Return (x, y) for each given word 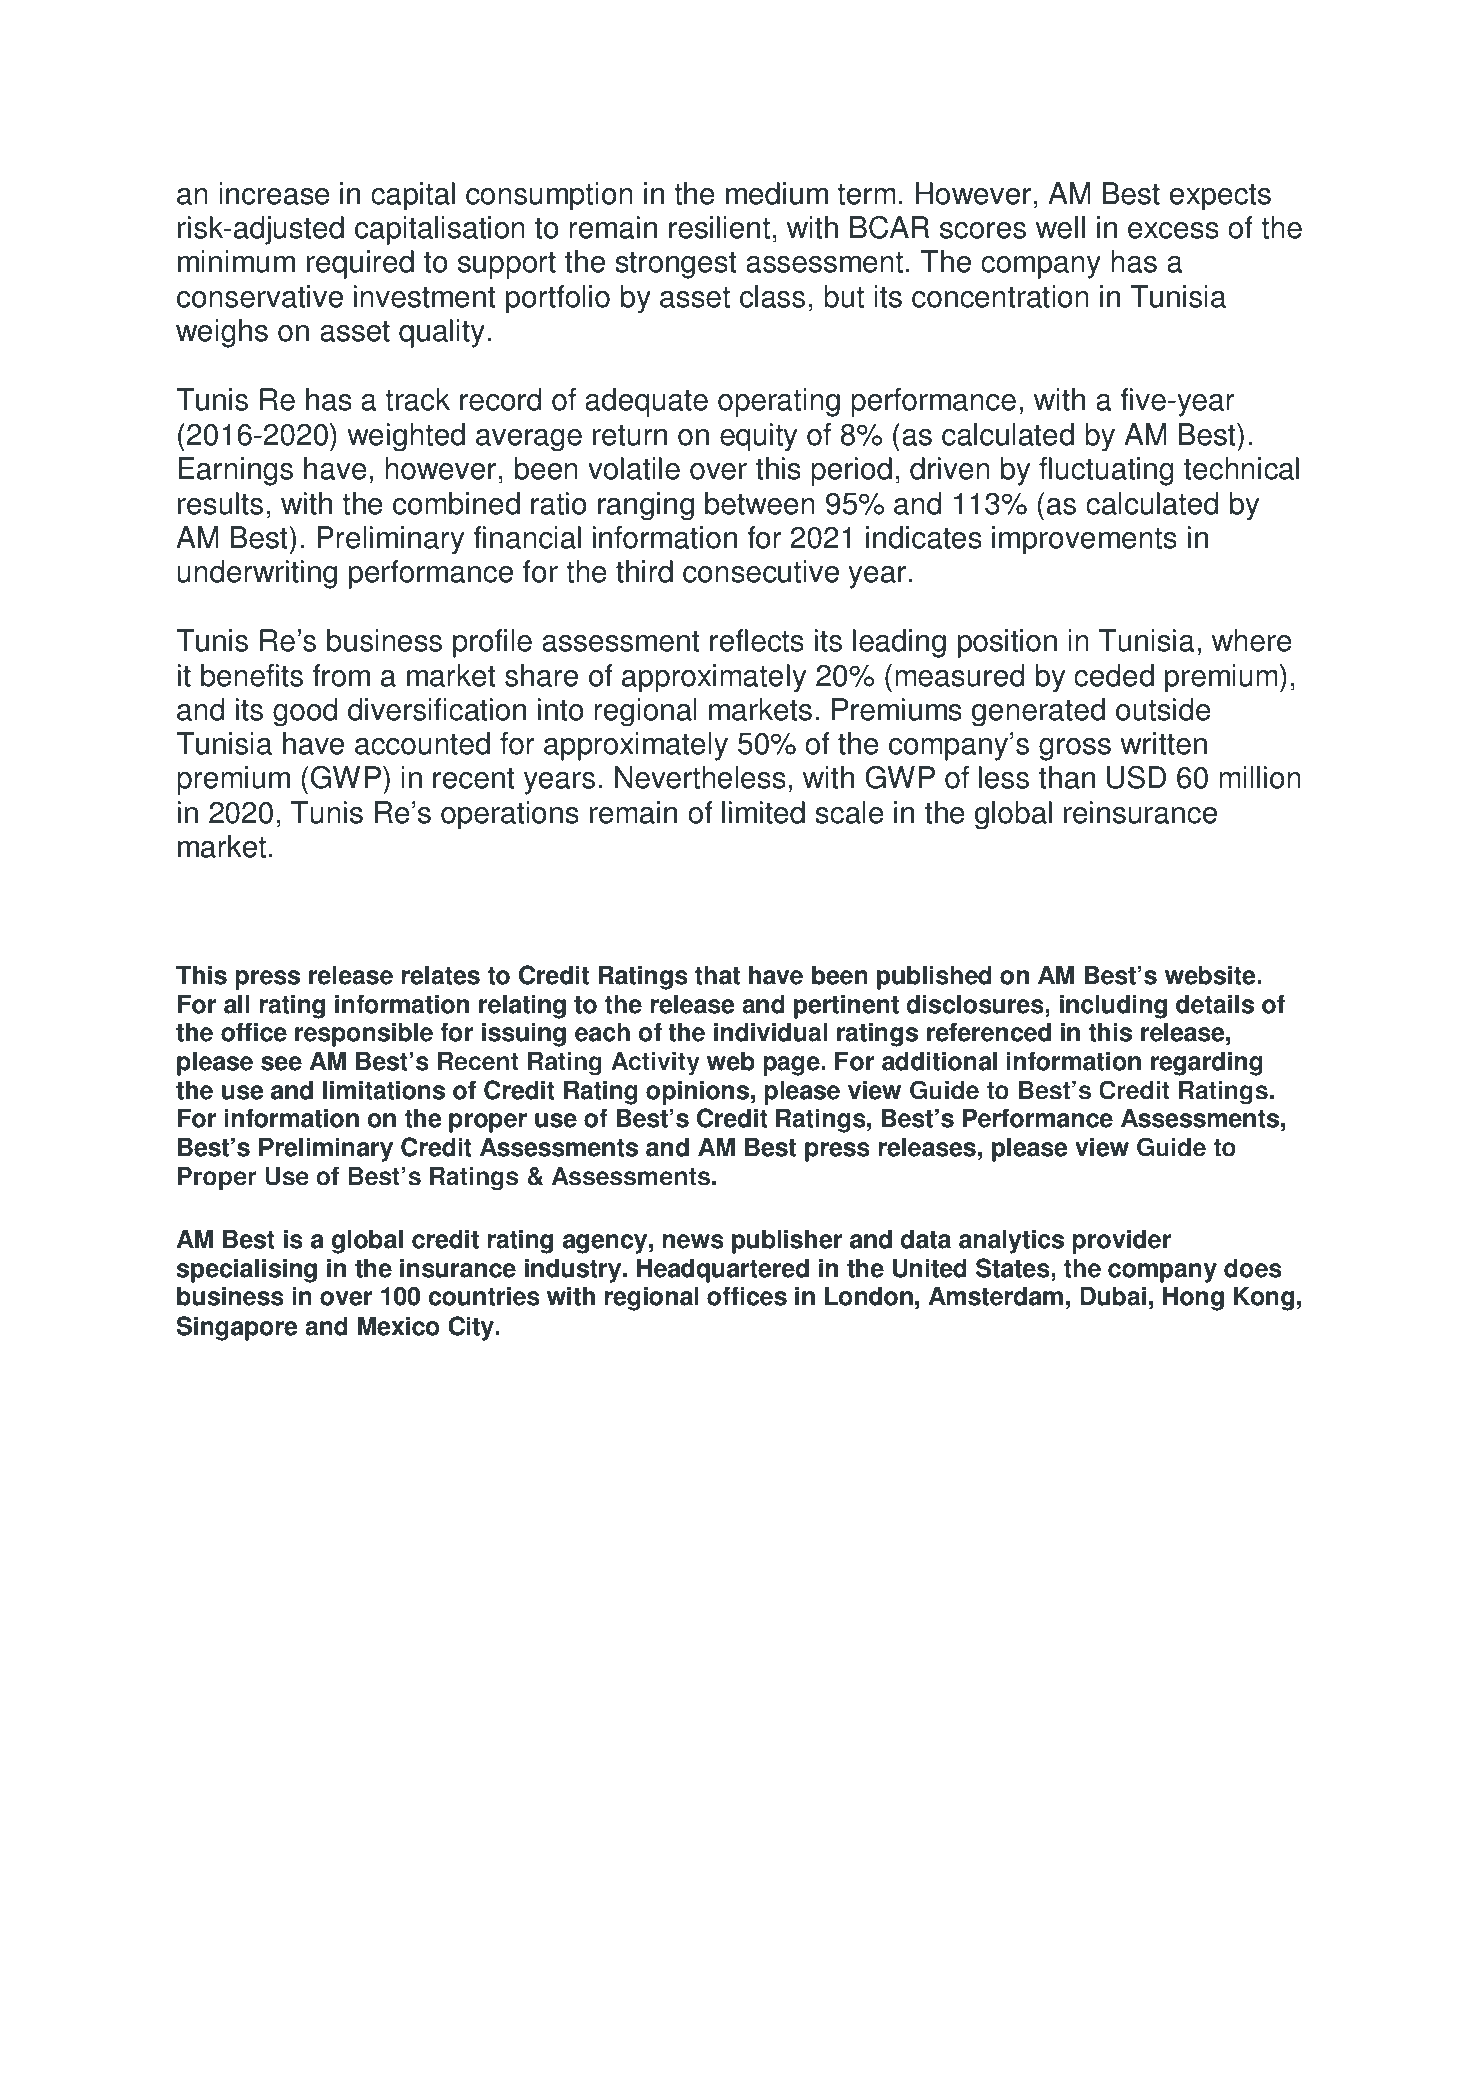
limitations (384, 1090)
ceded (1114, 675)
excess (1173, 230)
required (360, 264)
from (341, 675)
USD (1136, 777)
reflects (757, 640)
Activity (655, 1063)
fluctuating (1106, 471)
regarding (1207, 1063)
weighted (406, 437)
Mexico (399, 1326)
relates (441, 975)
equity (758, 437)
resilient (719, 227)
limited (763, 812)
